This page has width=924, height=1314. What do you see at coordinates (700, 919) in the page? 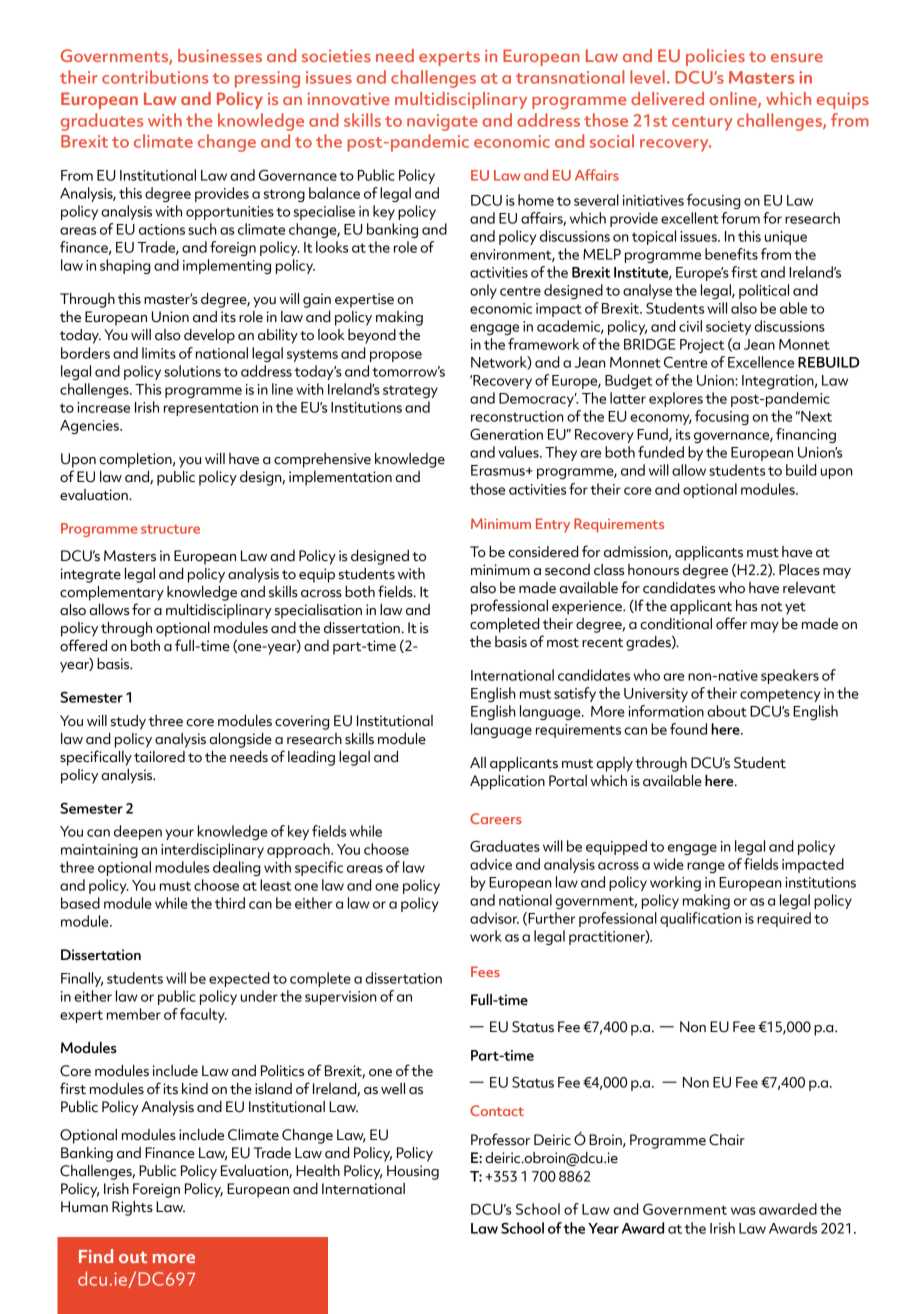
I see `qualification` at bounding box center [700, 919].
